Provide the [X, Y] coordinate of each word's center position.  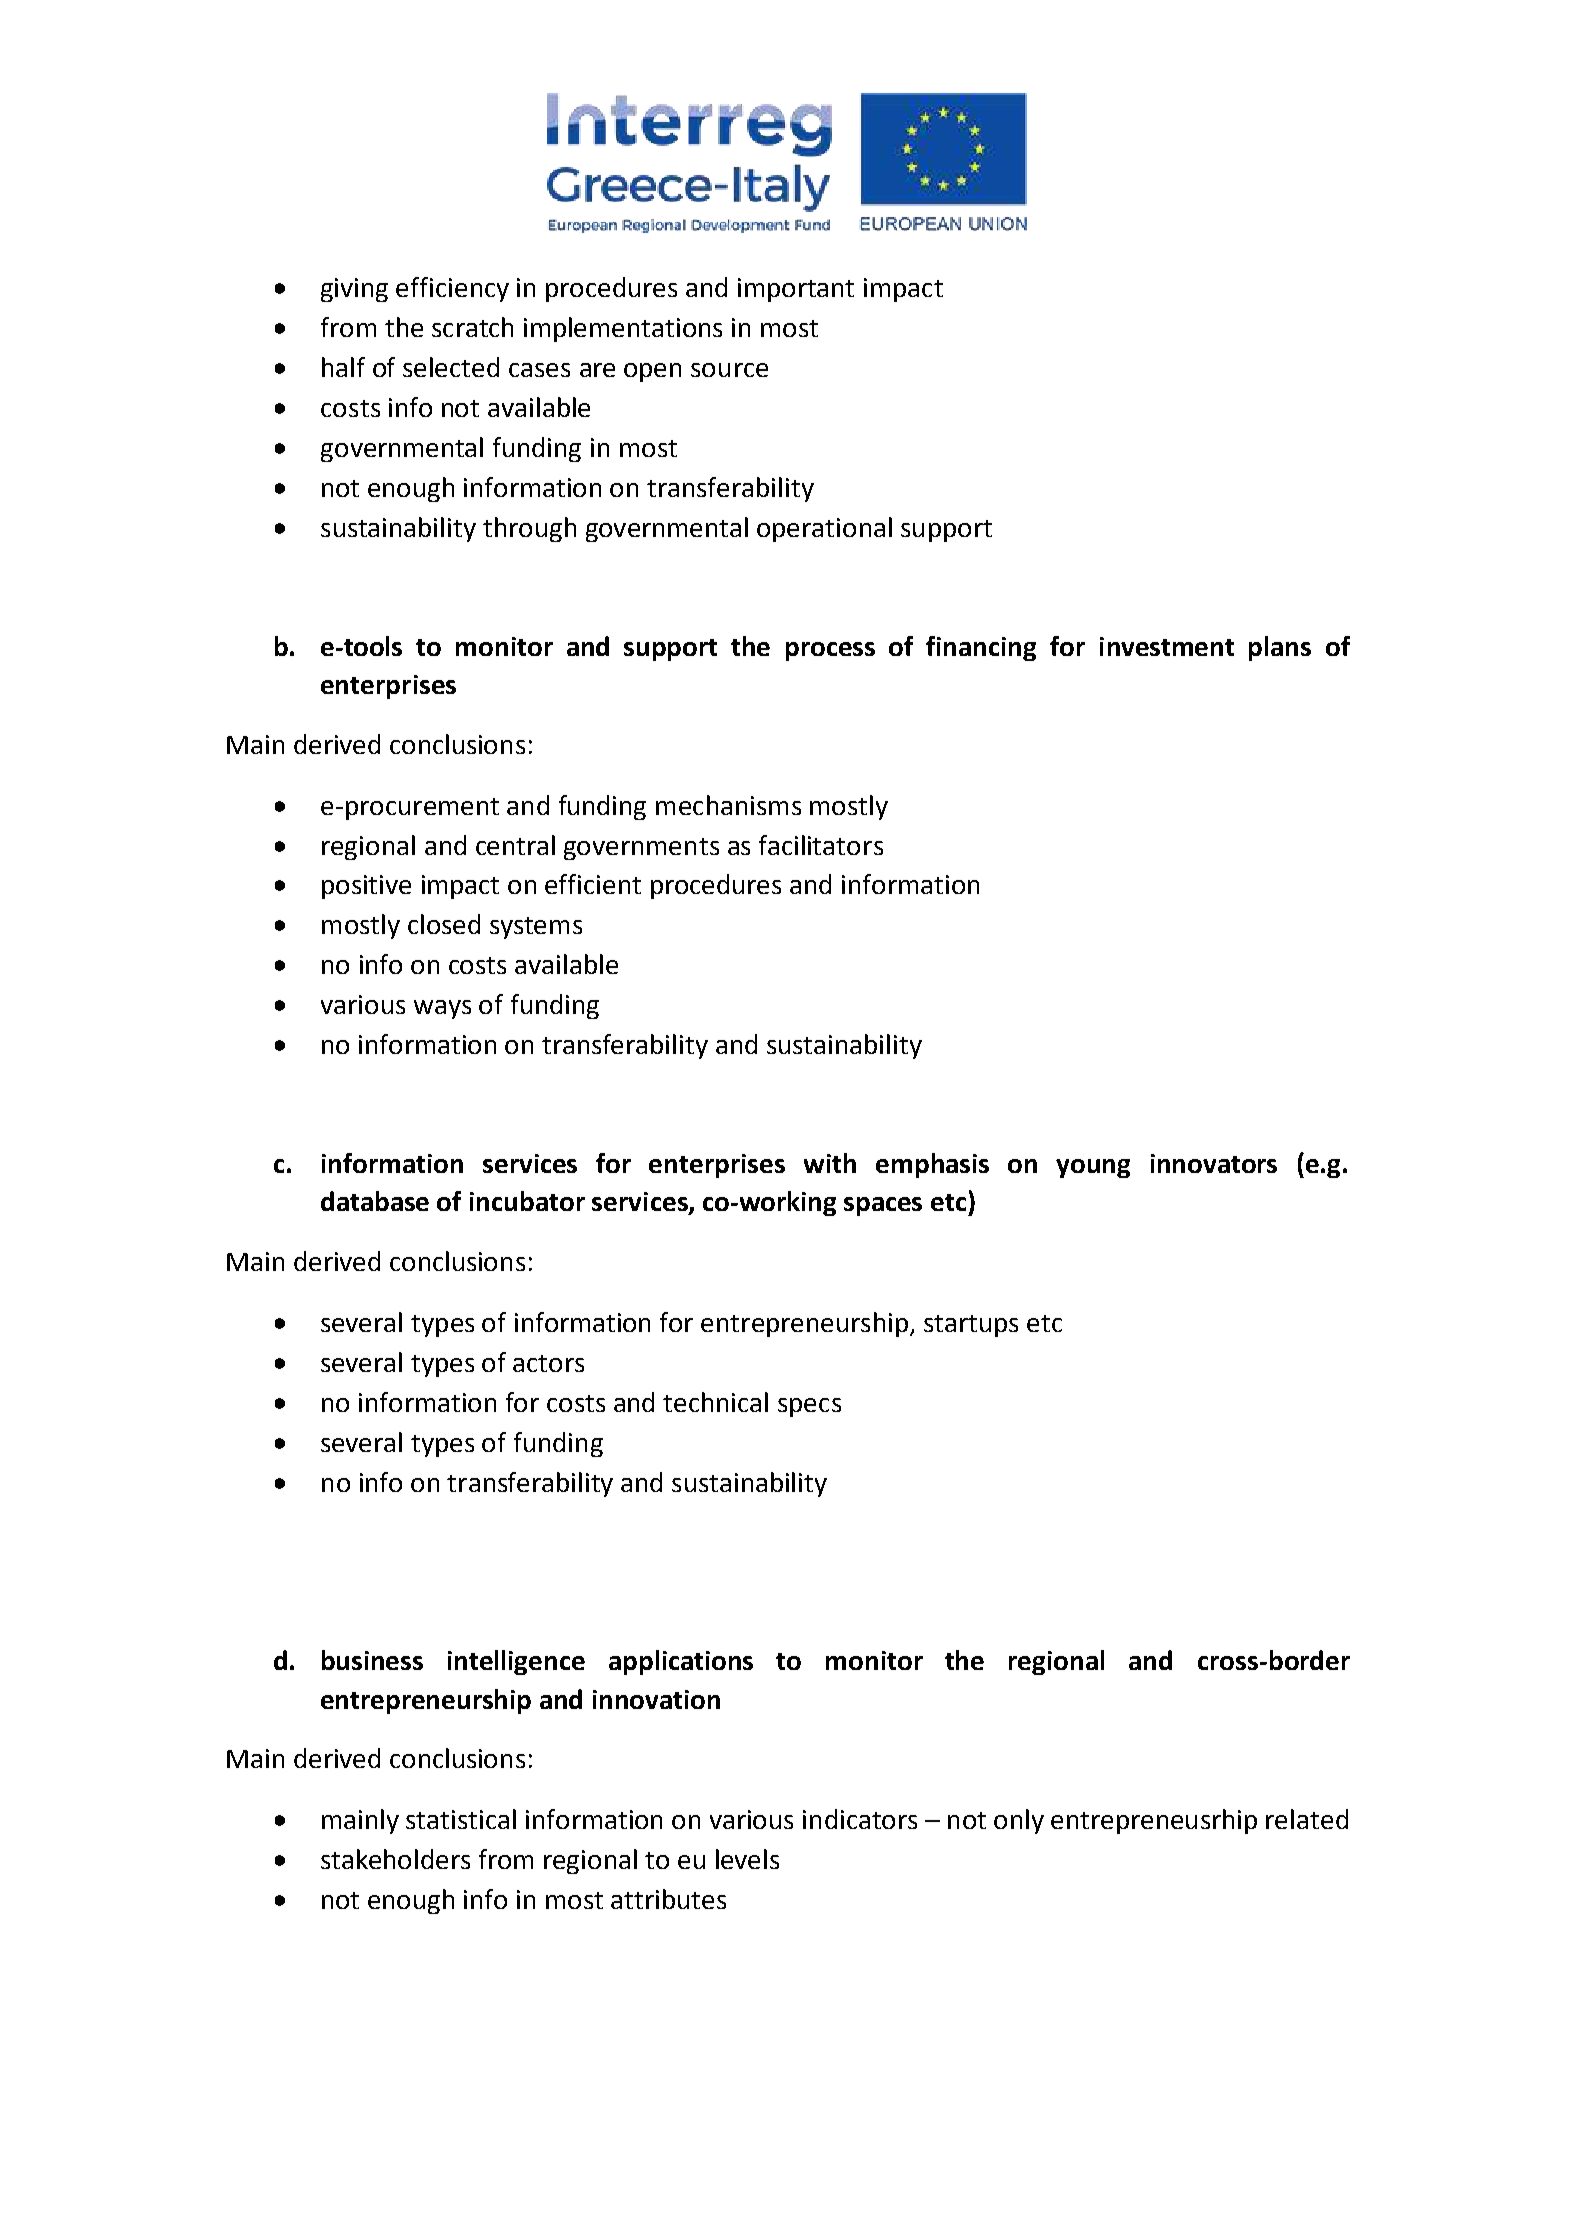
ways [442, 1009]
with [830, 1163]
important [796, 290]
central [515, 845]
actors [548, 1363]
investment [1167, 646]
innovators [1214, 1163]
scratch [472, 327]
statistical [461, 1819]
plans [1280, 648]
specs [809, 1407]
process [830, 651]
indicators [860, 1819]
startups [971, 1326]
